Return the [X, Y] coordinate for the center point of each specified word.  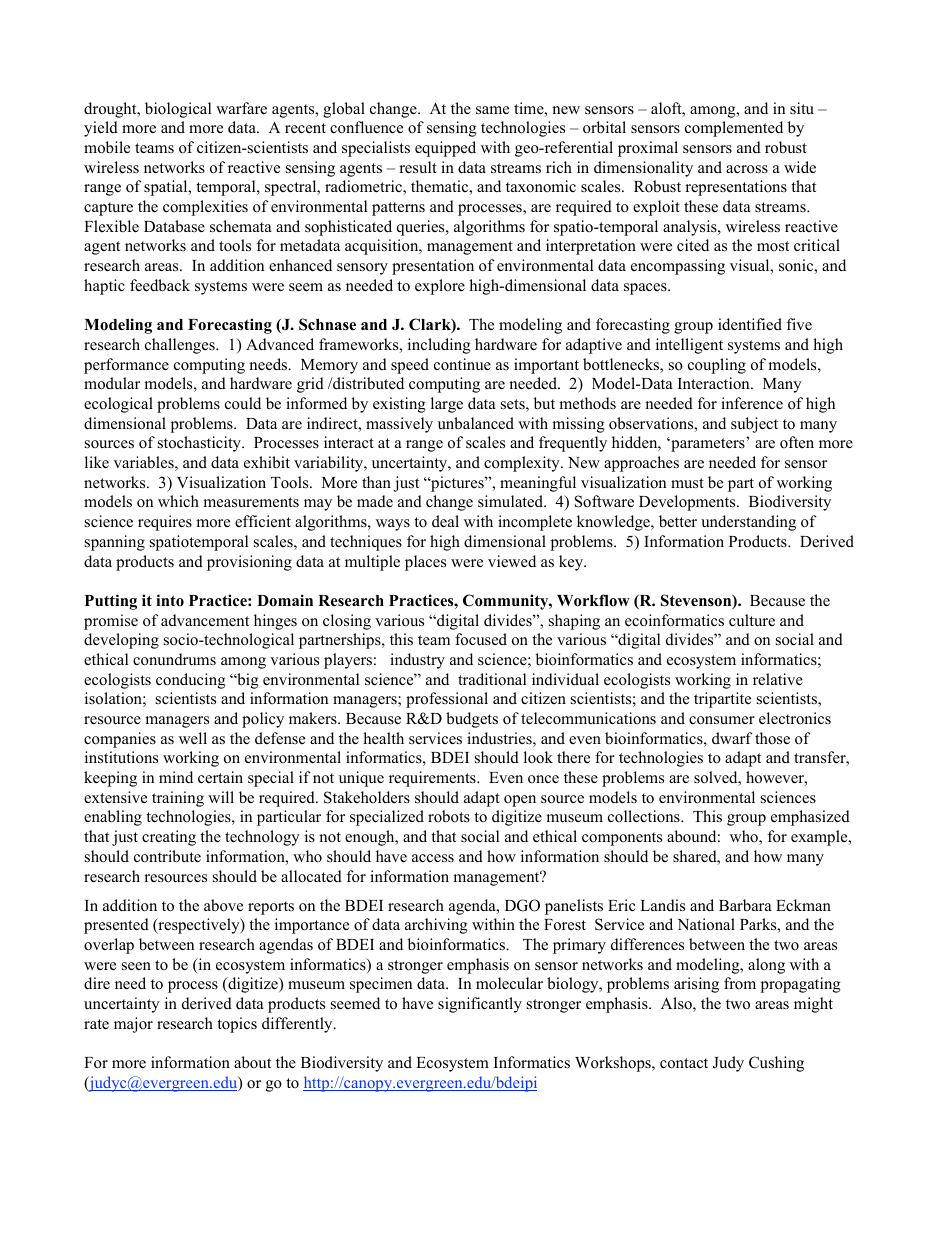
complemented [734, 129]
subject [754, 425]
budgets [472, 720]
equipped [445, 149]
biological [178, 110]
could [243, 403]
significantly [480, 1005]
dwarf [732, 738]
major [133, 1025]
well [193, 738]
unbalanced [476, 423]
